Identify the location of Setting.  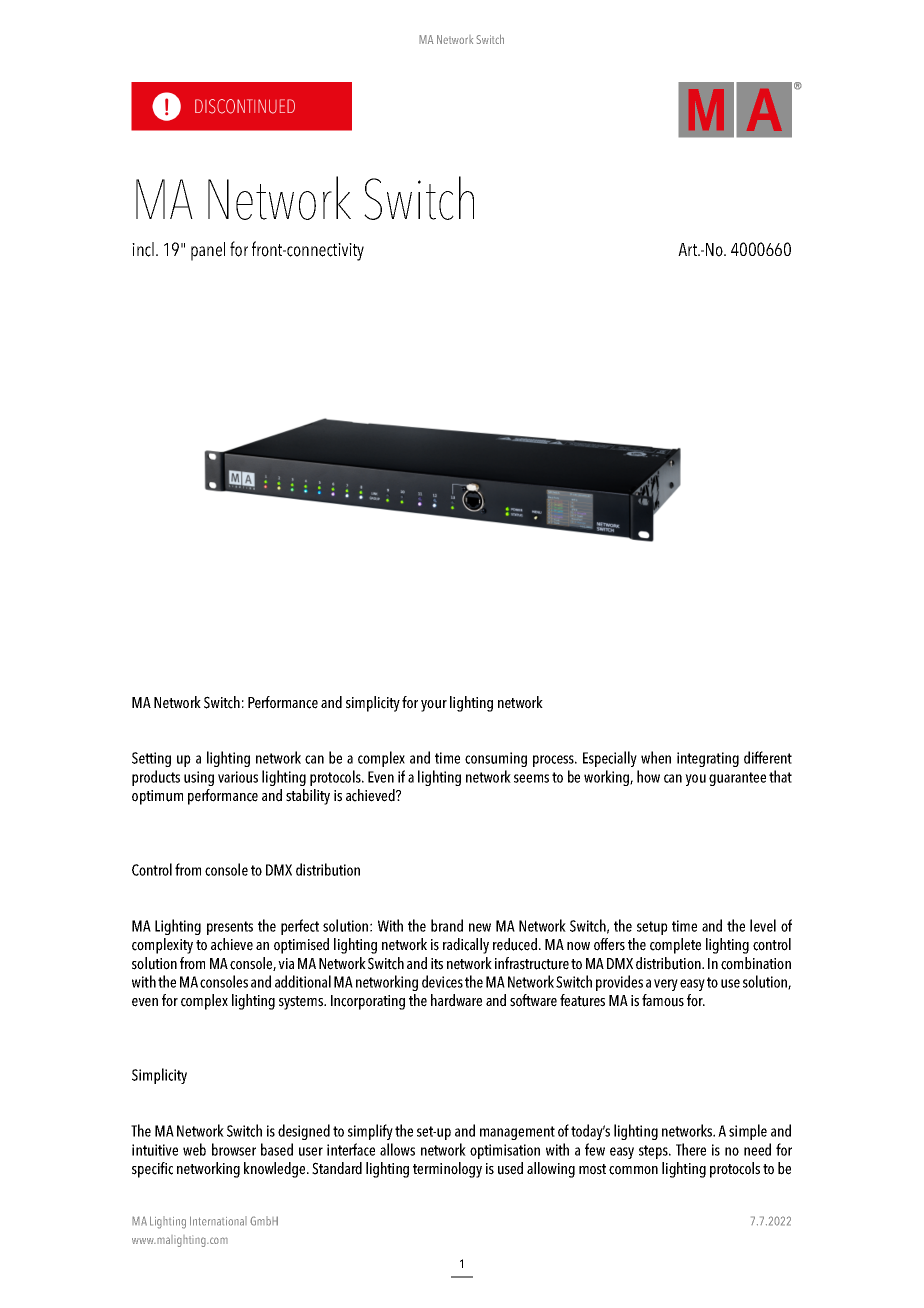
(151, 759).
